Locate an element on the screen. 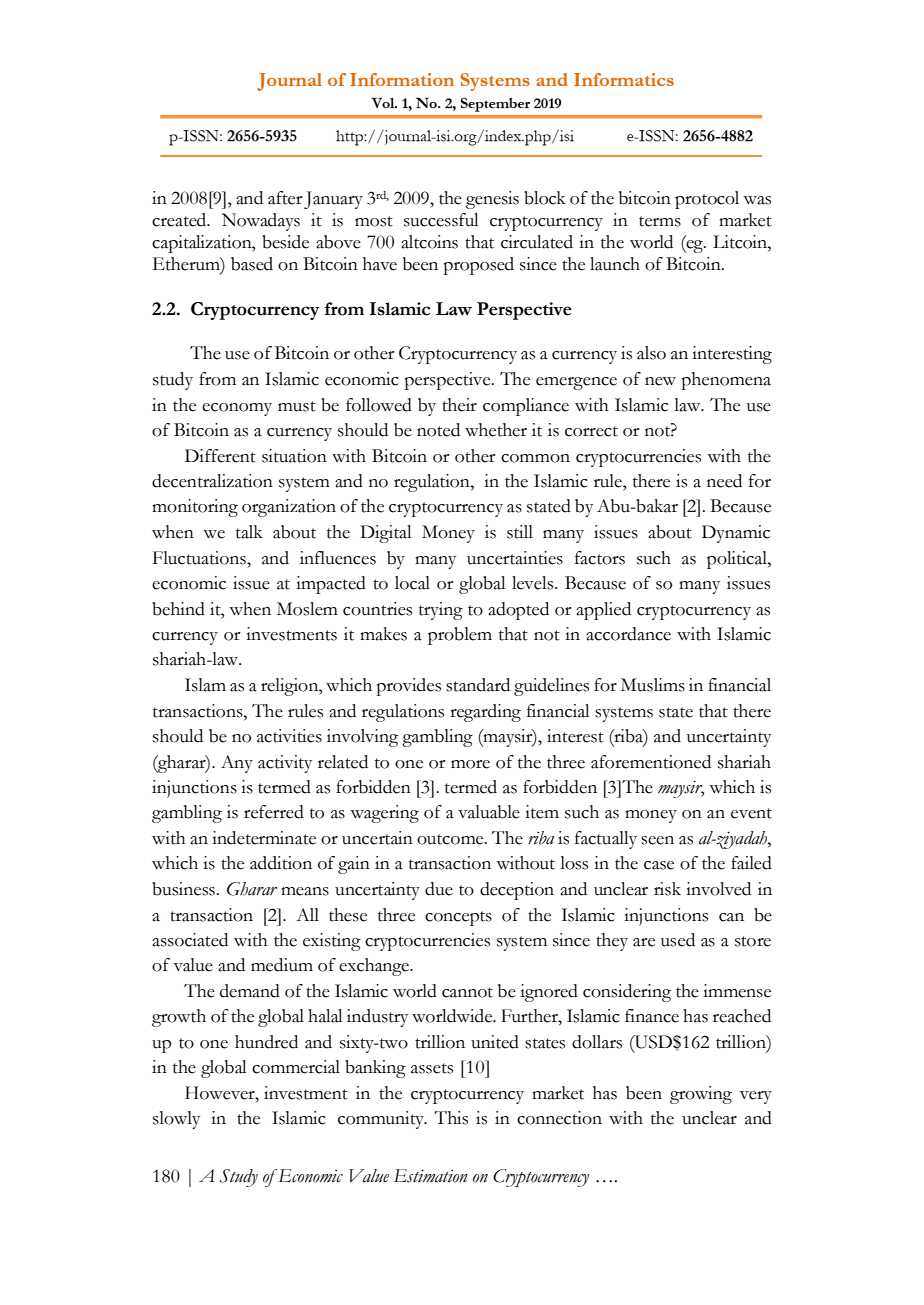 This screenshot has width=924, height=1305. new is located at coordinates (660, 381).
